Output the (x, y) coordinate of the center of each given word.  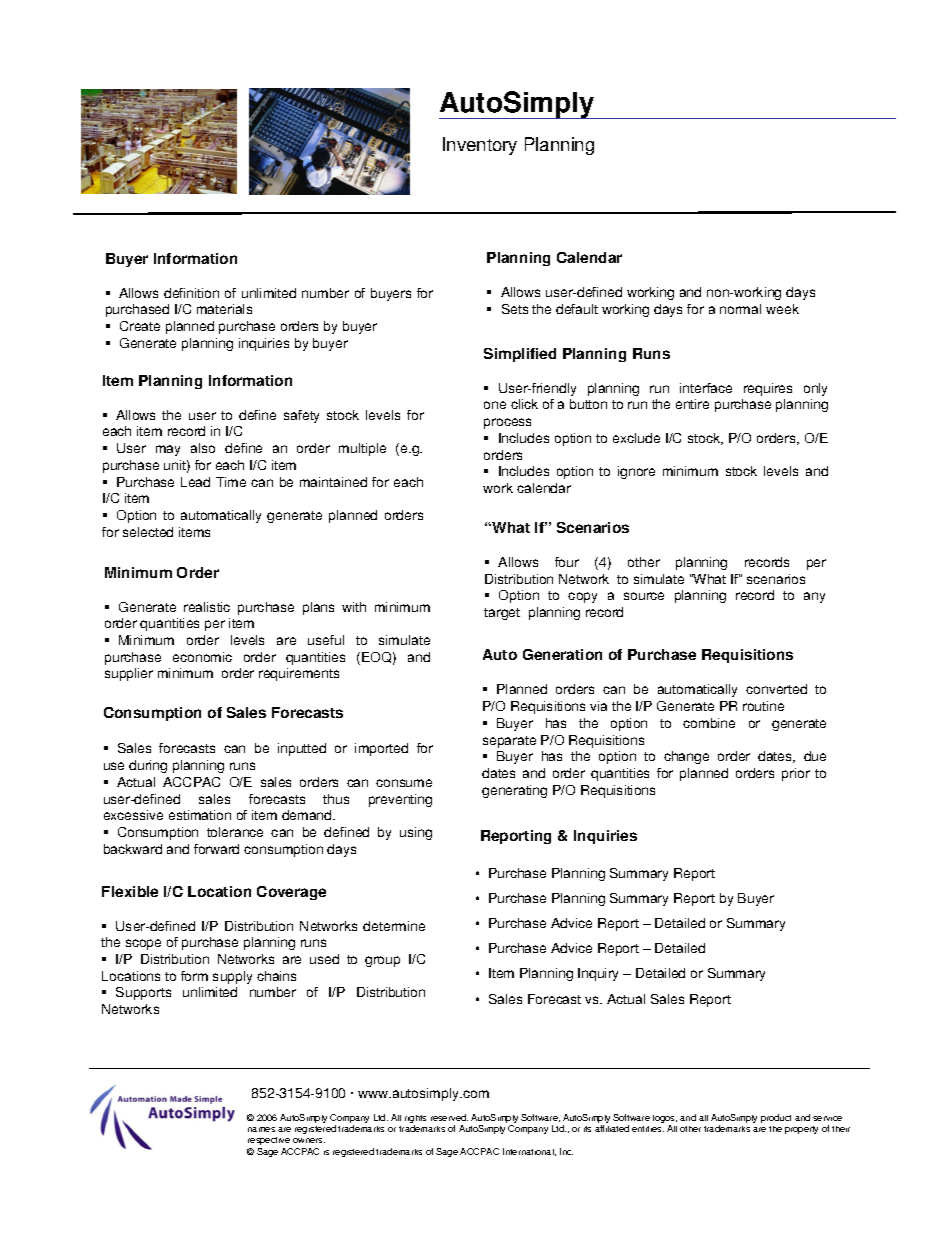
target (502, 614)
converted (776, 689)
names (261, 1129)
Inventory (480, 146)
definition (191, 293)
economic (202, 657)
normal (740, 309)
